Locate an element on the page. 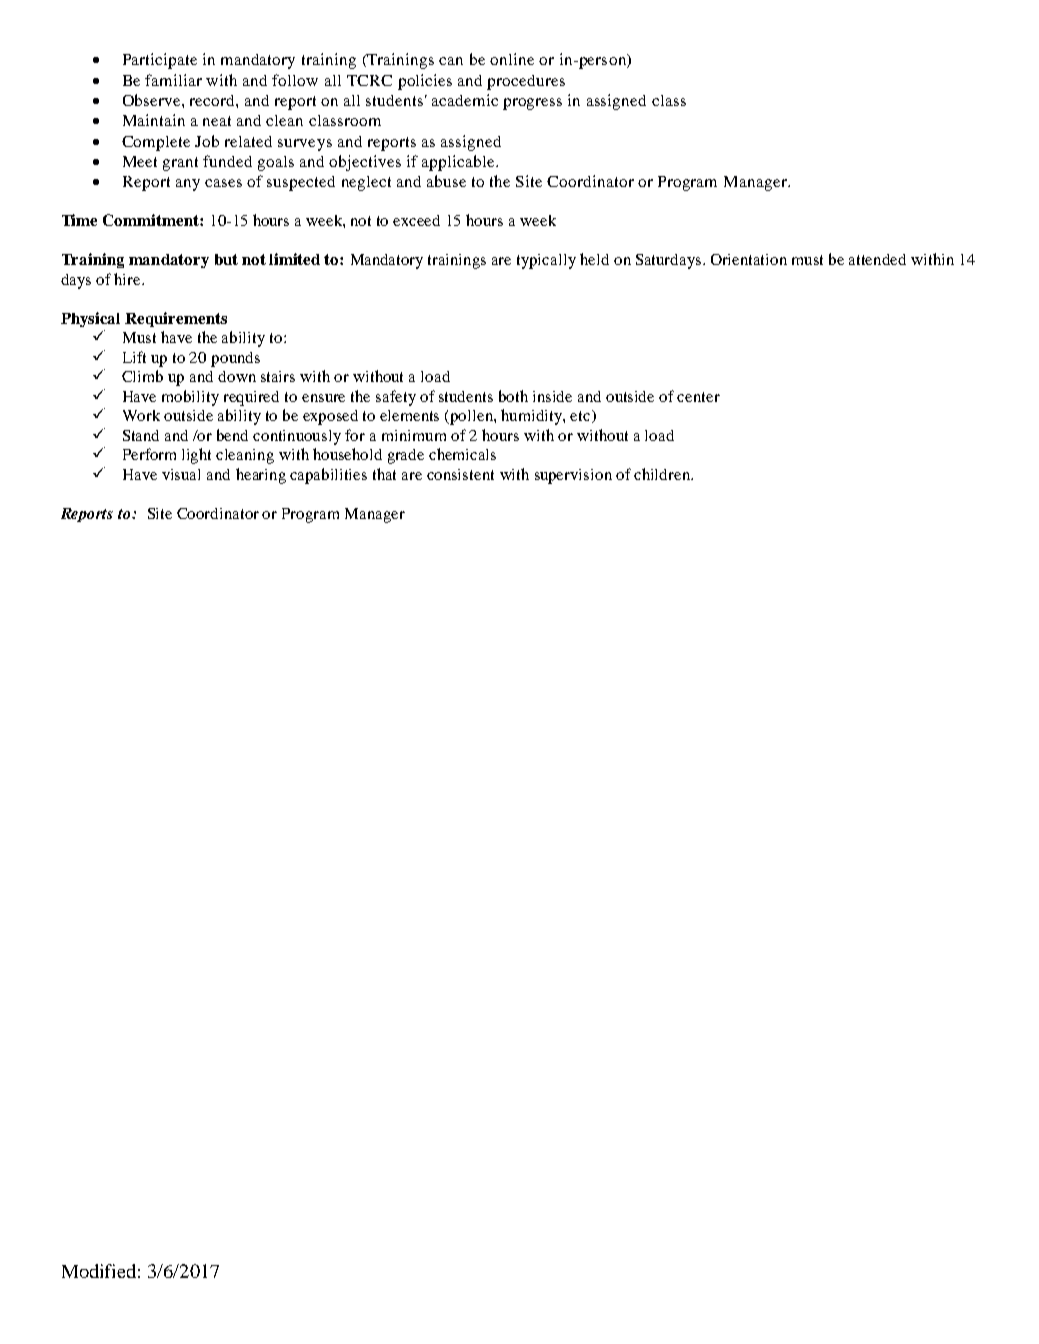 The image size is (1039, 1344). can is located at coordinates (451, 61).
